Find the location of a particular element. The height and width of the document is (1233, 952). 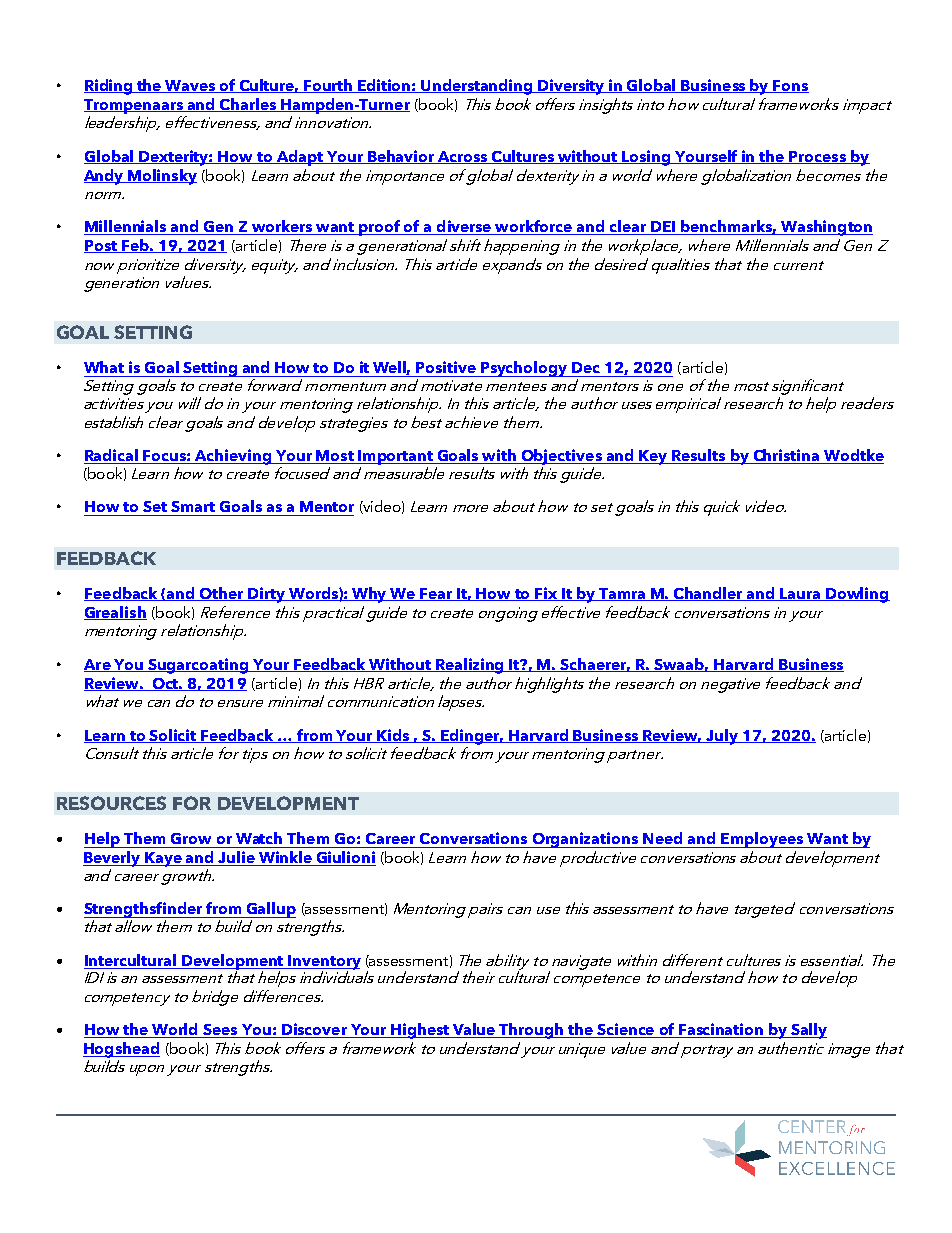

Employees is located at coordinates (762, 840).
